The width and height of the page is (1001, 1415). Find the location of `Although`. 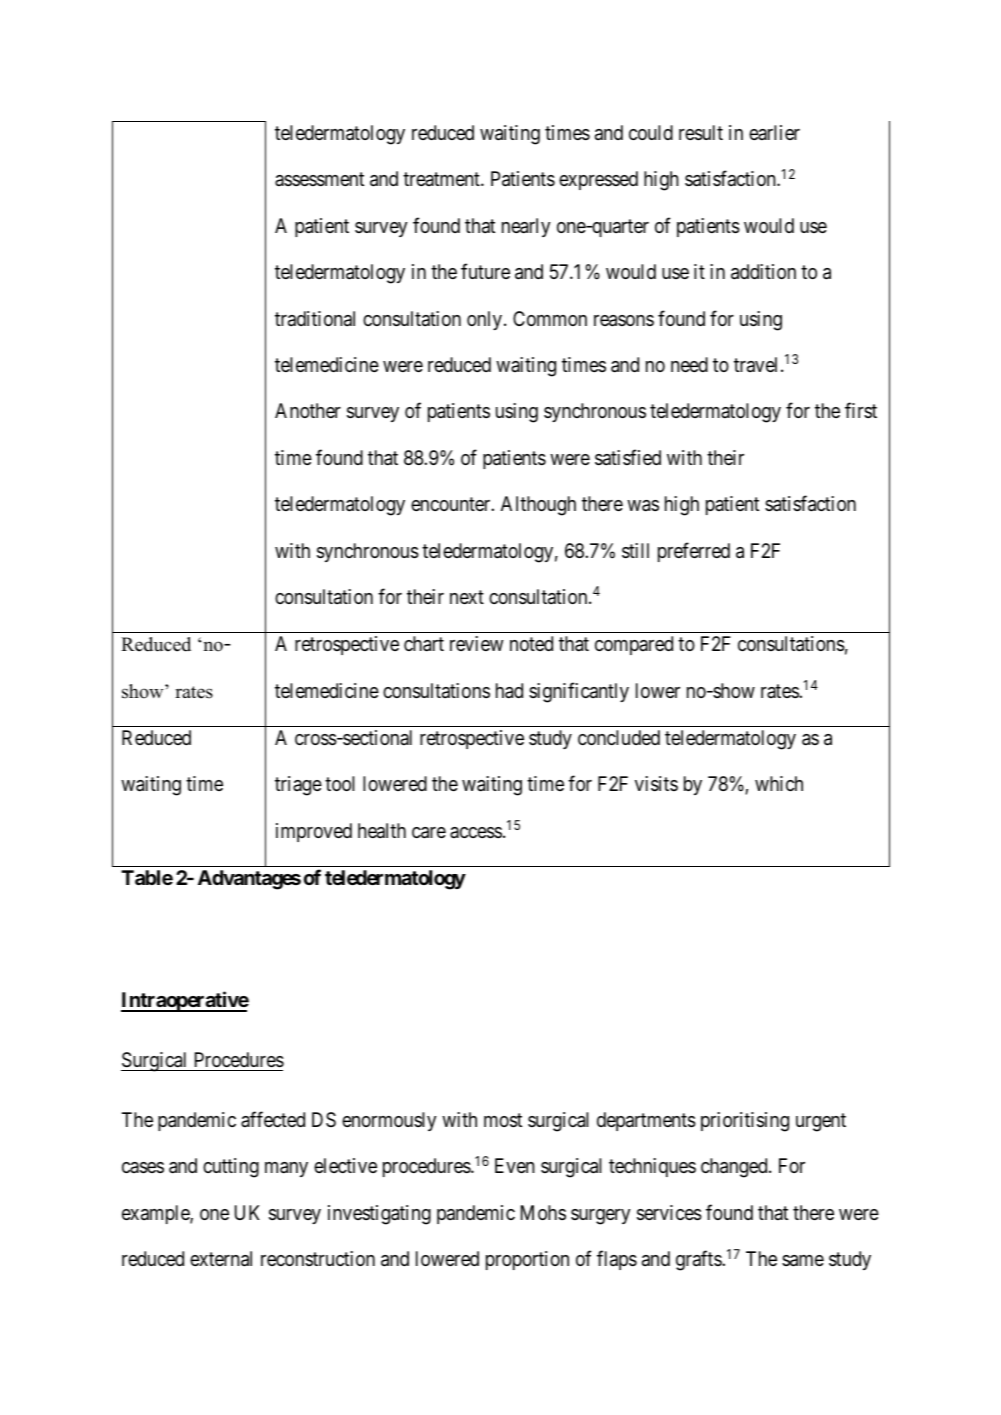

Although is located at coordinates (538, 506).
